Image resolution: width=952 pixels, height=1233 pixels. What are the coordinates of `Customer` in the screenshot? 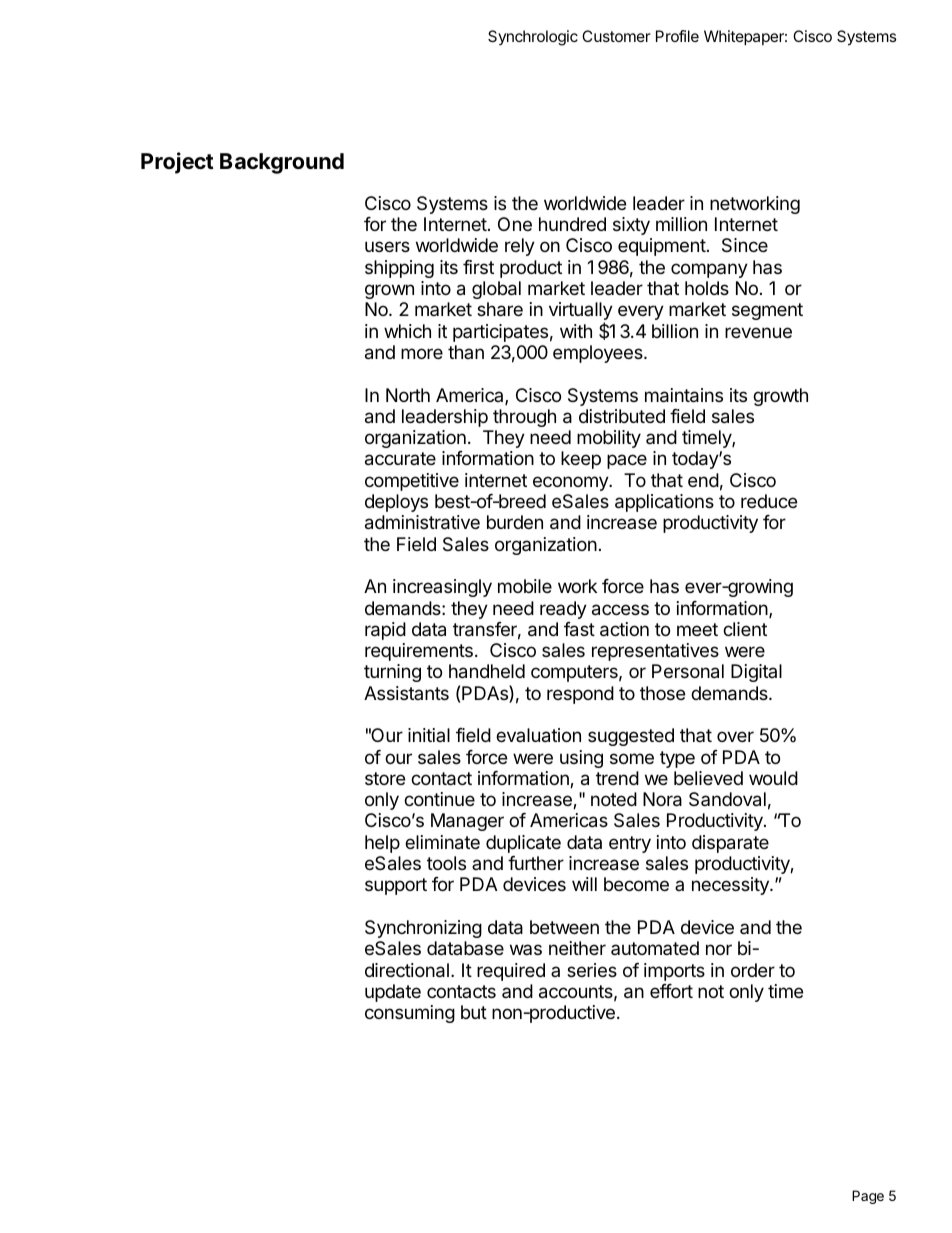 It's located at (616, 36).
